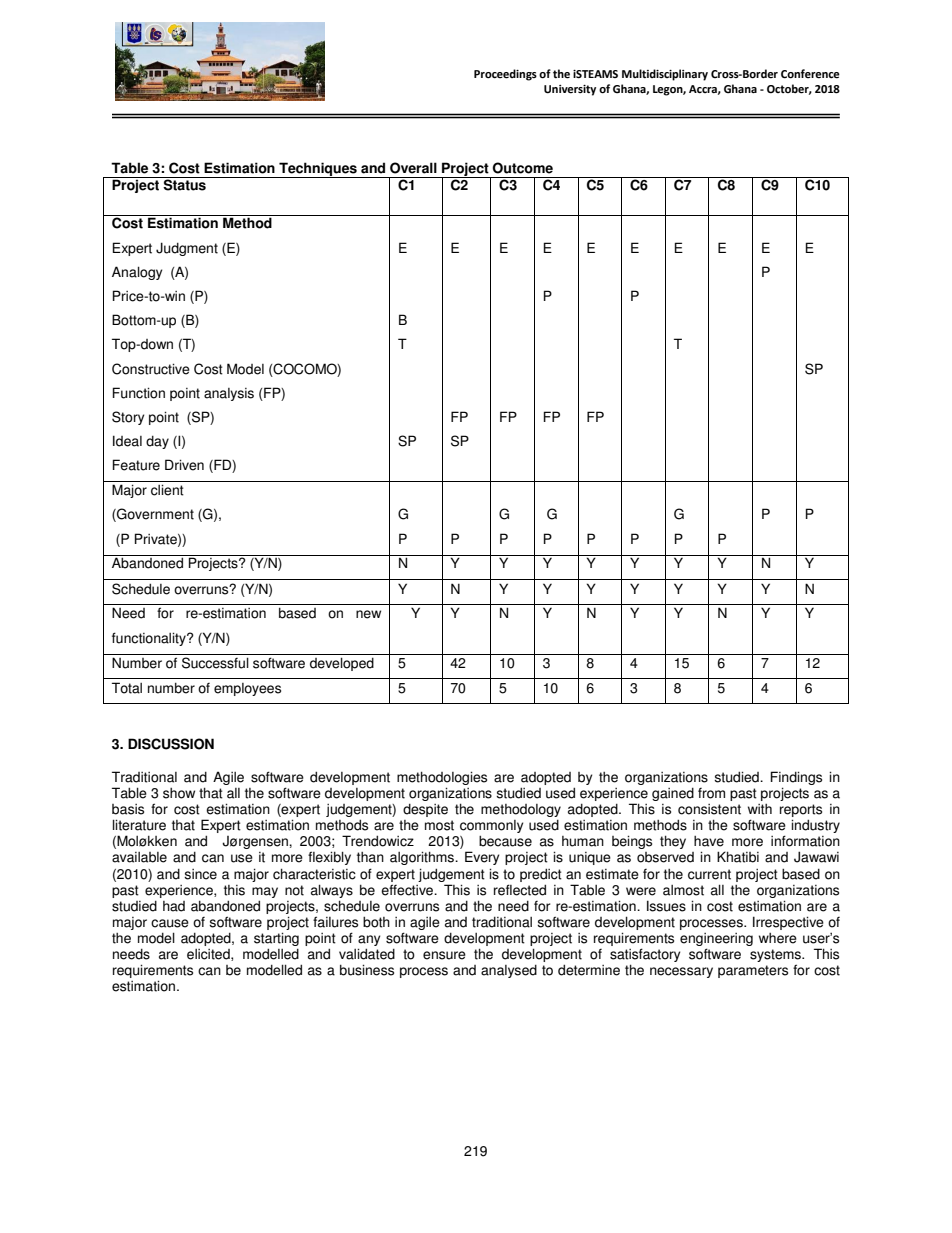  Describe the element at coordinates (184, 184) in the screenshot. I see `Status` at that location.
